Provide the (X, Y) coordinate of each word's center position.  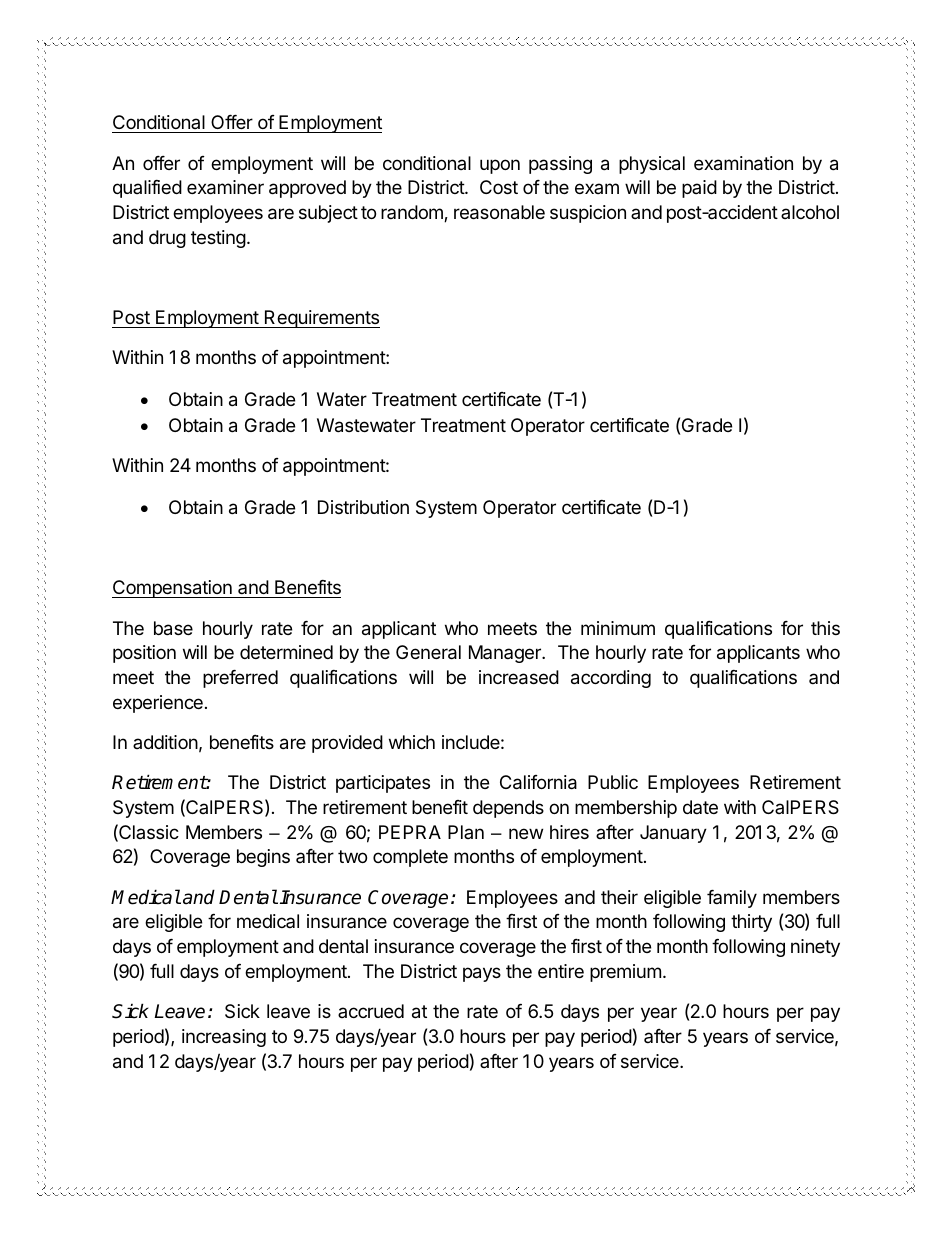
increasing (224, 1038)
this (825, 628)
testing (218, 239)
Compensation (173, 589)
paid (699, 189)
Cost (499, 187)
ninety (815, 948)
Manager (506, 654)
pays (482, 974)
